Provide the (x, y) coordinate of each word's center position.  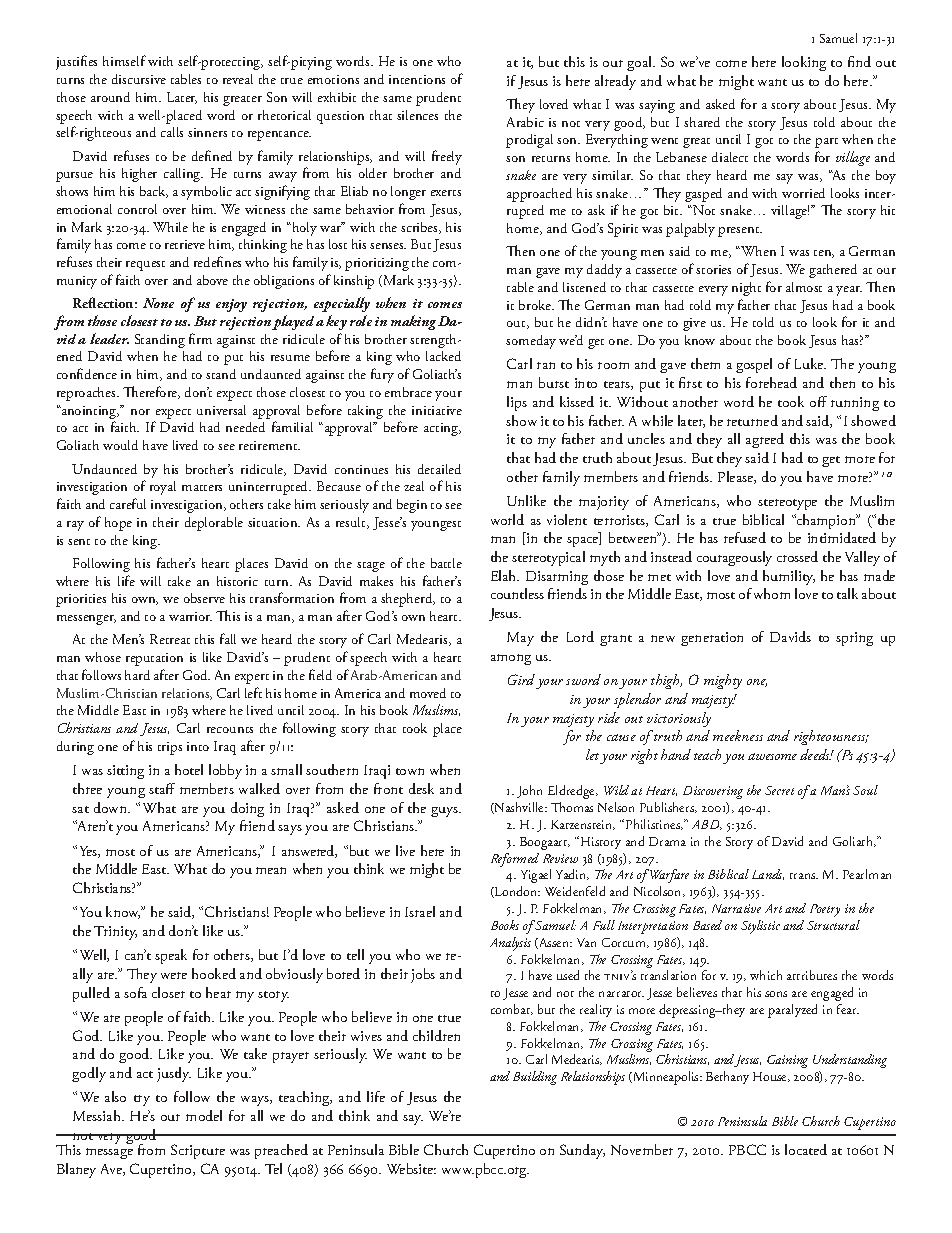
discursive (139, 79)
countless (517, 593)
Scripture (198, 1151)
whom (772, 593)
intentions (417, 79)
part (826, 143)
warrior (190, 616)
